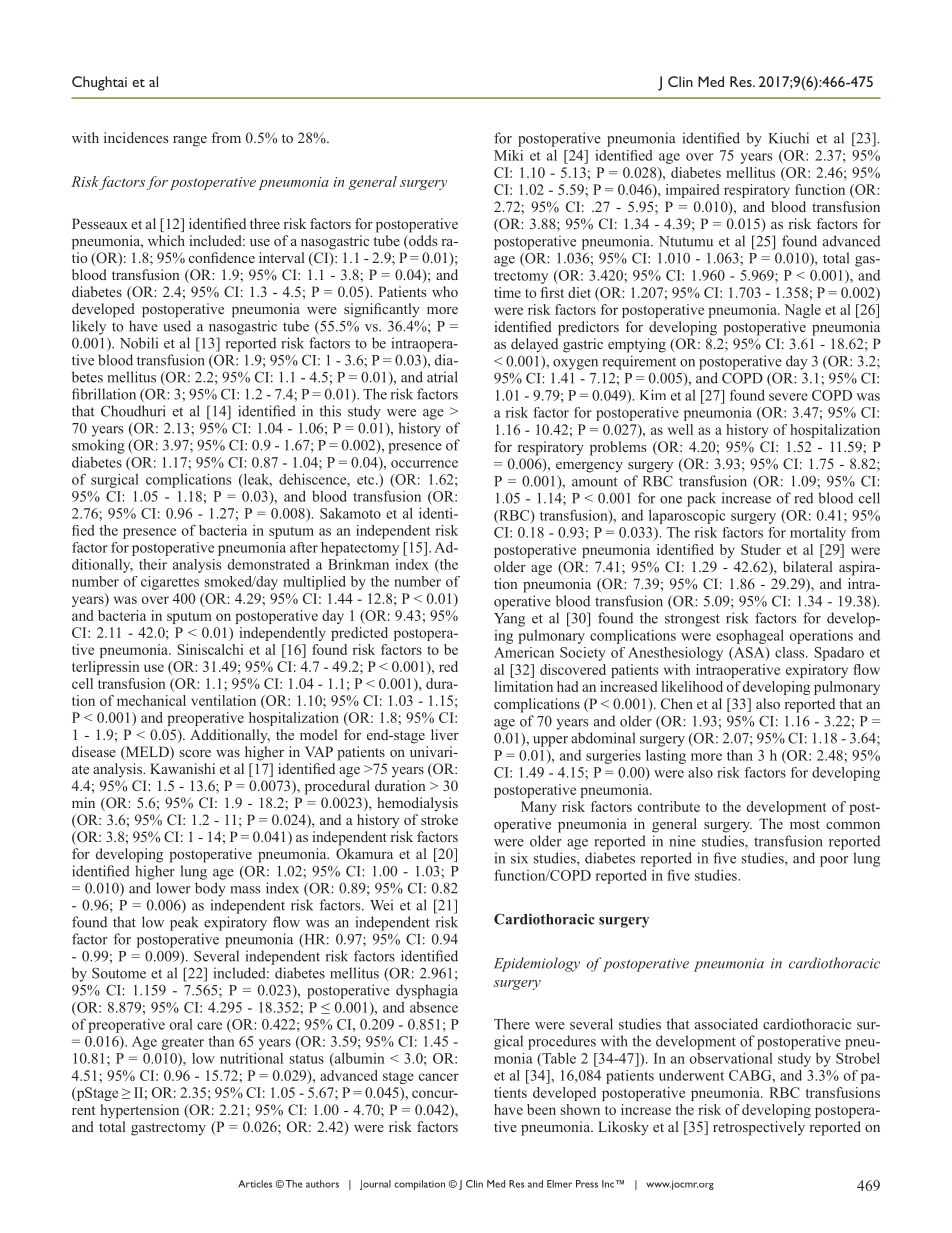  I want to click on American, so click(524, 652).
